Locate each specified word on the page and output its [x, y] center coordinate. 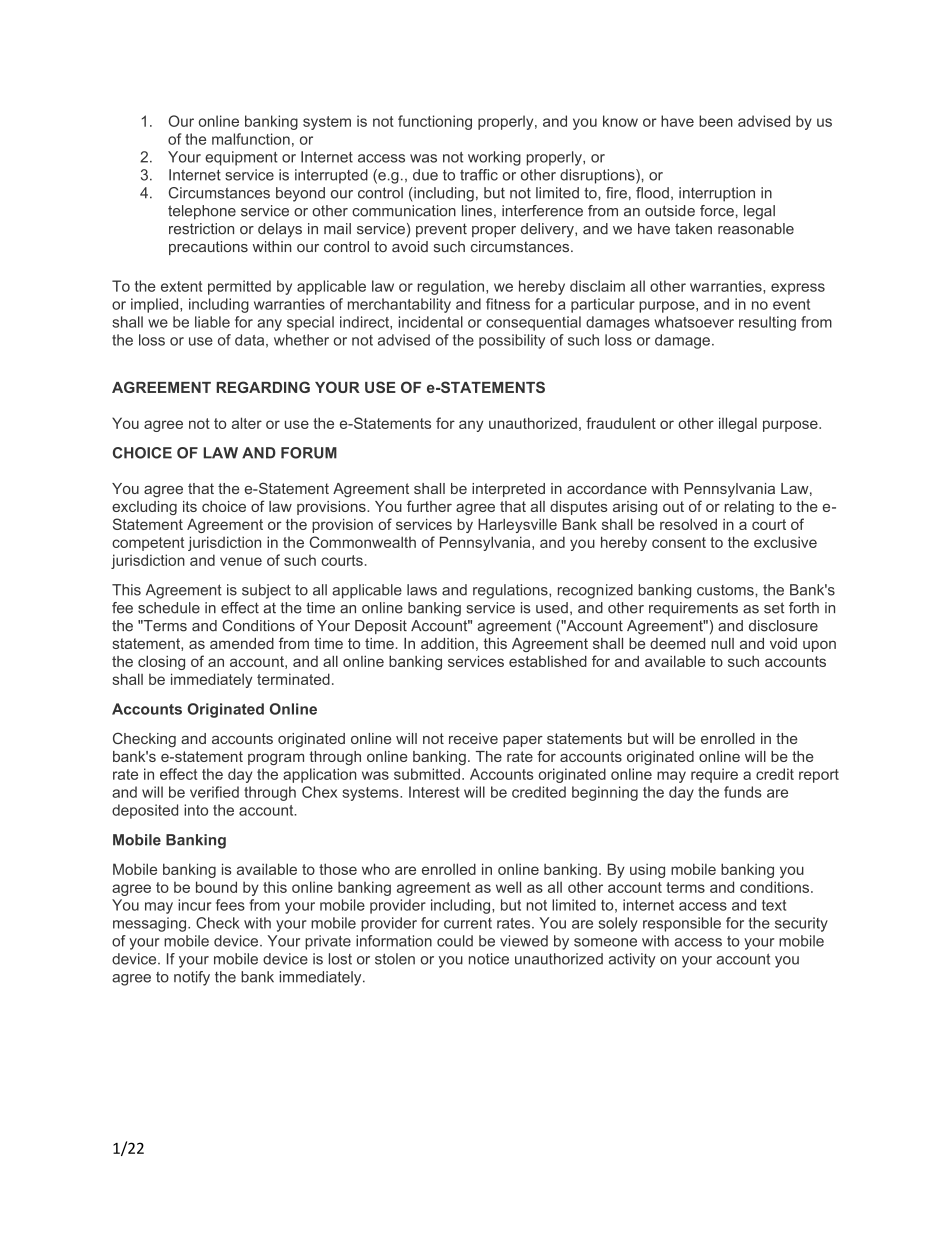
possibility [512, 341]
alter [247, 423]
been [716, 121]
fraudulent [621, 423]
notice [489, 959]
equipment [241, 158]
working [494, 158]
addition [447, 643]
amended [242, 643]
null [722, 643]
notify [192, 978]
